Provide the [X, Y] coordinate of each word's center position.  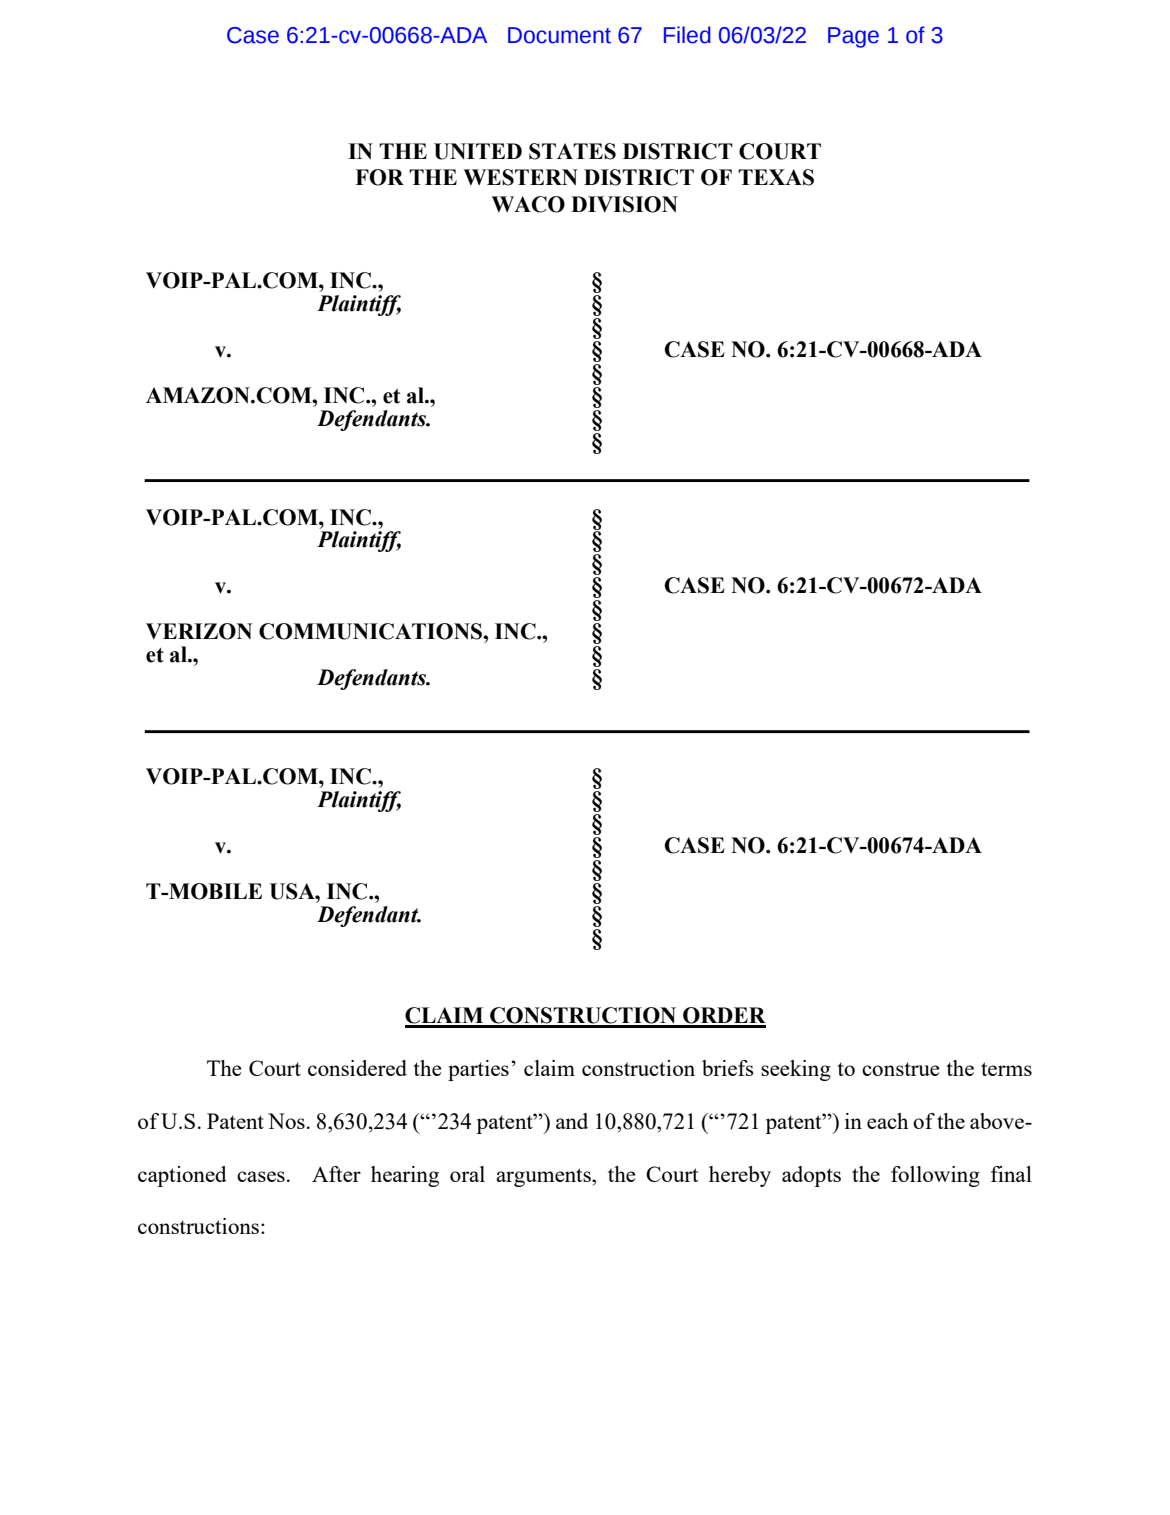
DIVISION [624, 204]
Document [559, 35]
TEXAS [776, 177]
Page [853, 37]
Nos [286, 1121]
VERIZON [199, 631]
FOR [379, 177]
